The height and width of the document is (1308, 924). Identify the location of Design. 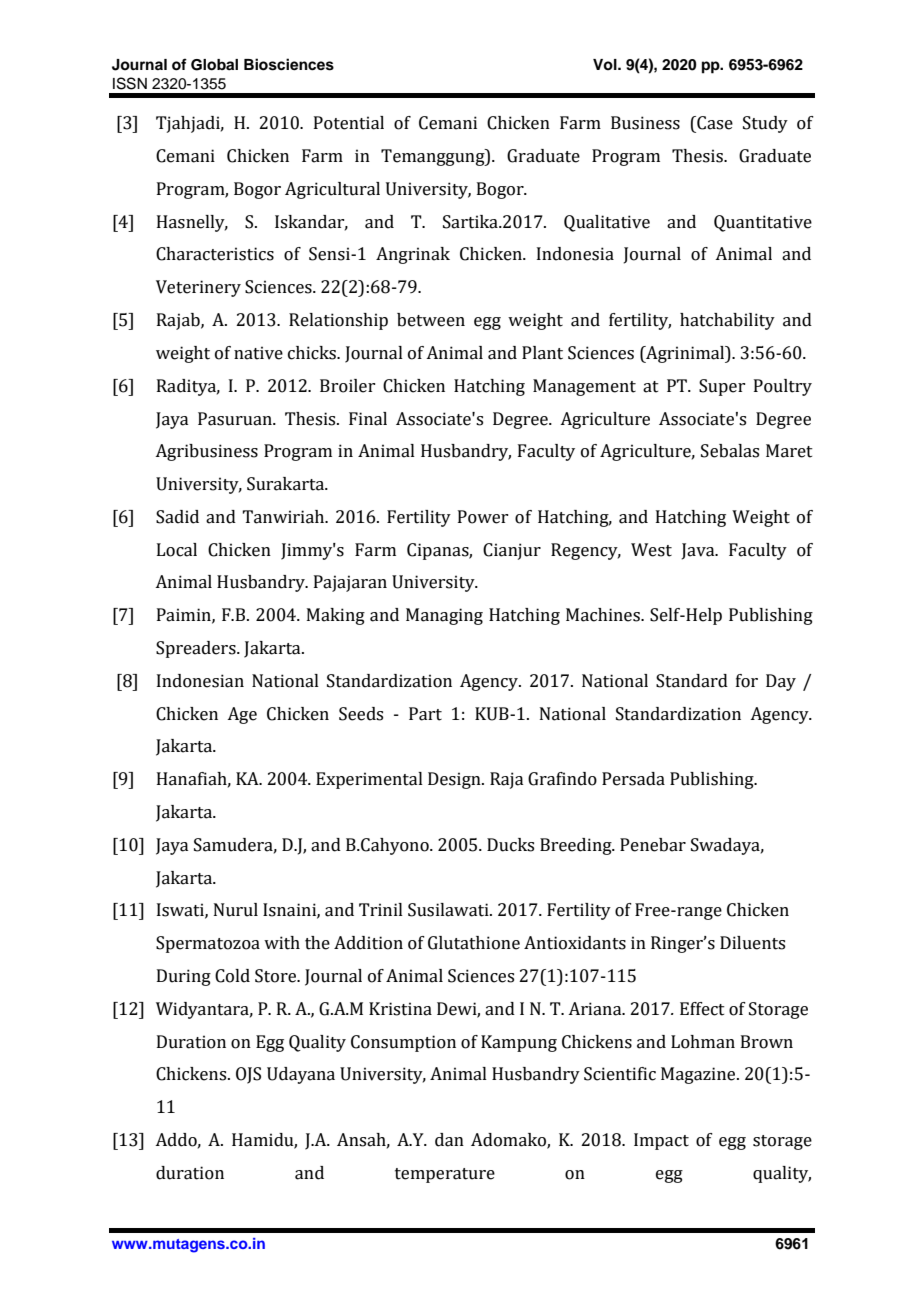
(455, 780).
